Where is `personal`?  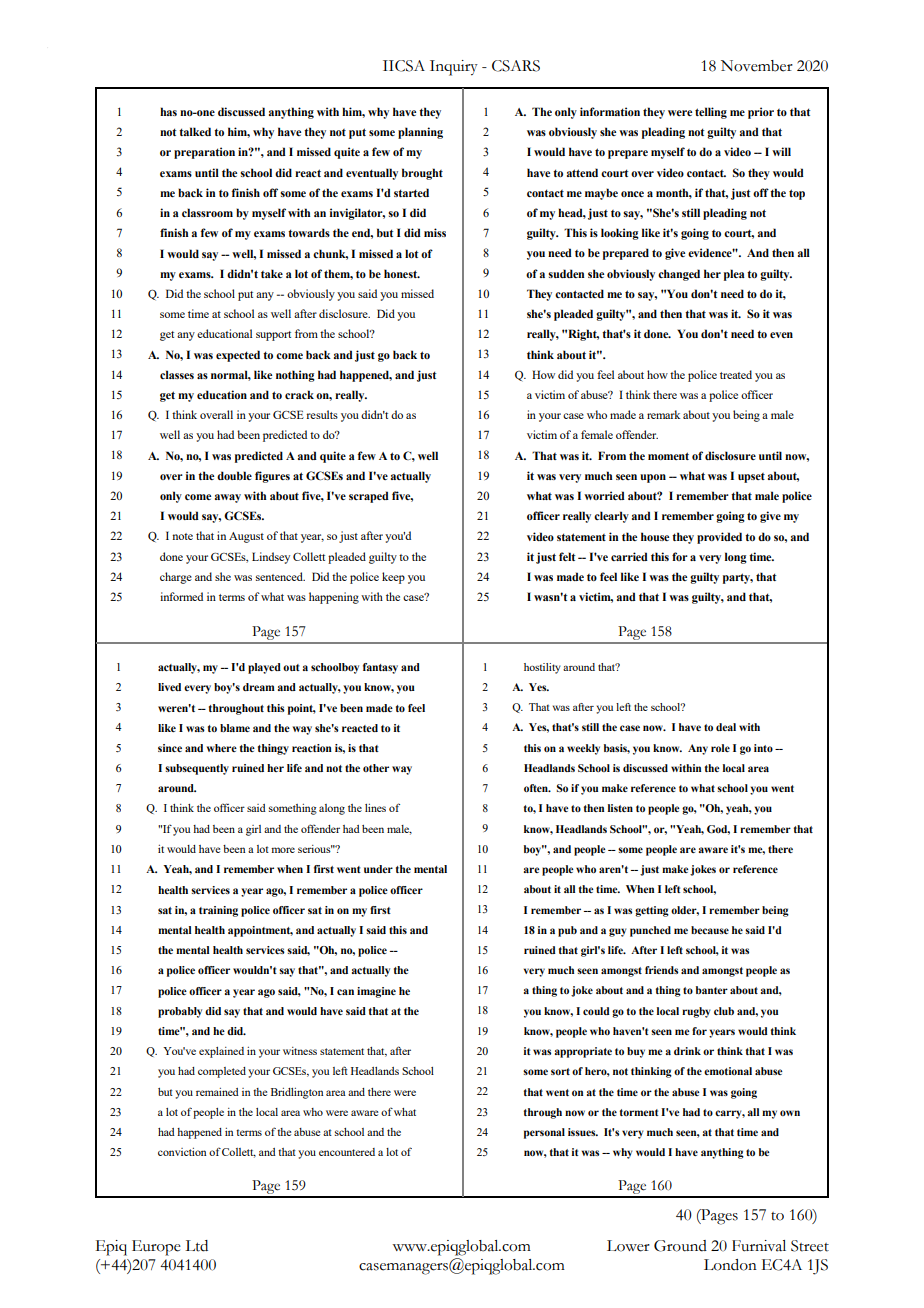 personal is located at coordinates (544, 1133).
